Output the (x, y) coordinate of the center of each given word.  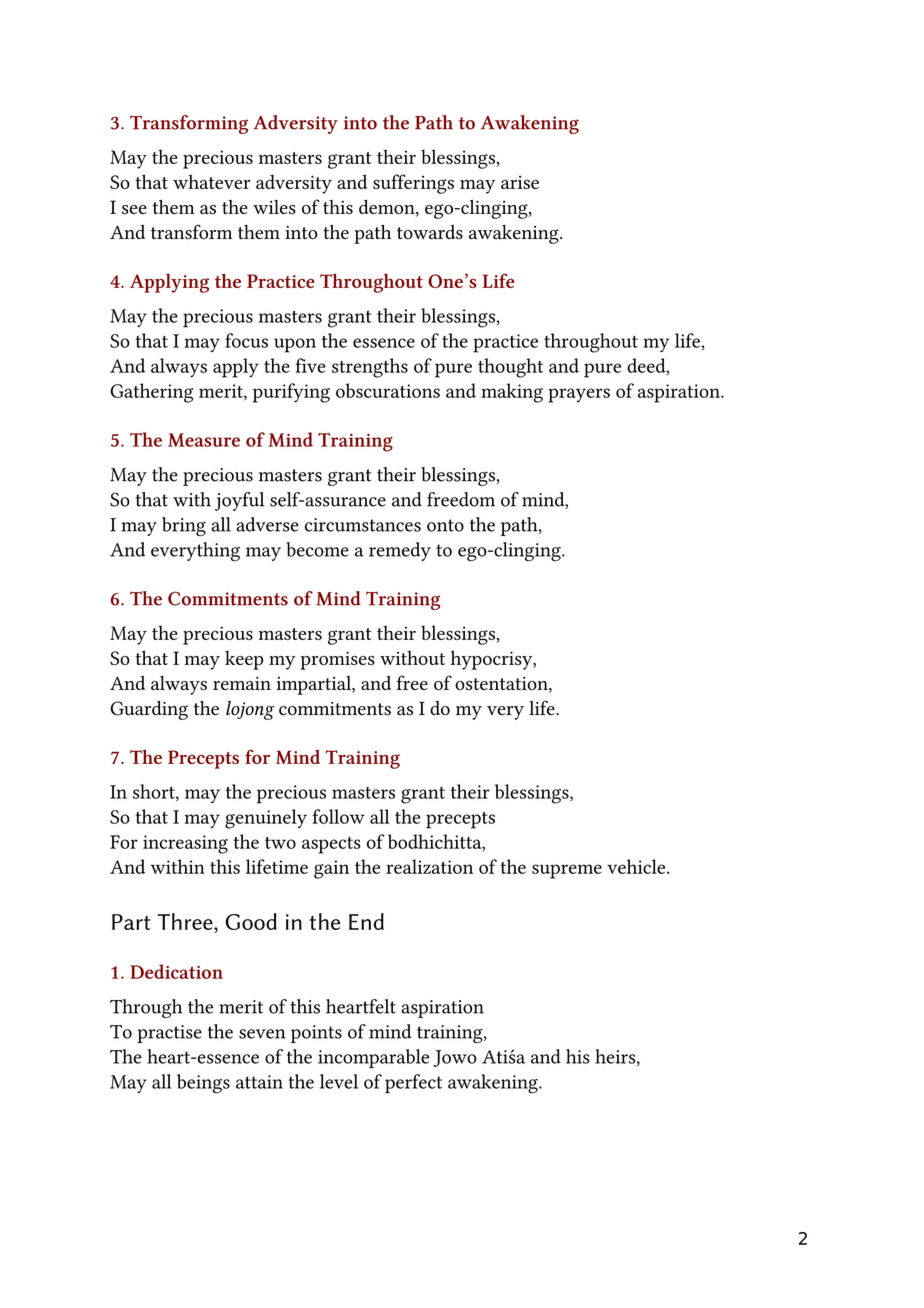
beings (203, 1084)
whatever (211, 181)
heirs (616, 1057)
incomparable (373, 1058)
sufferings (413, 184)
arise (520, 182)
